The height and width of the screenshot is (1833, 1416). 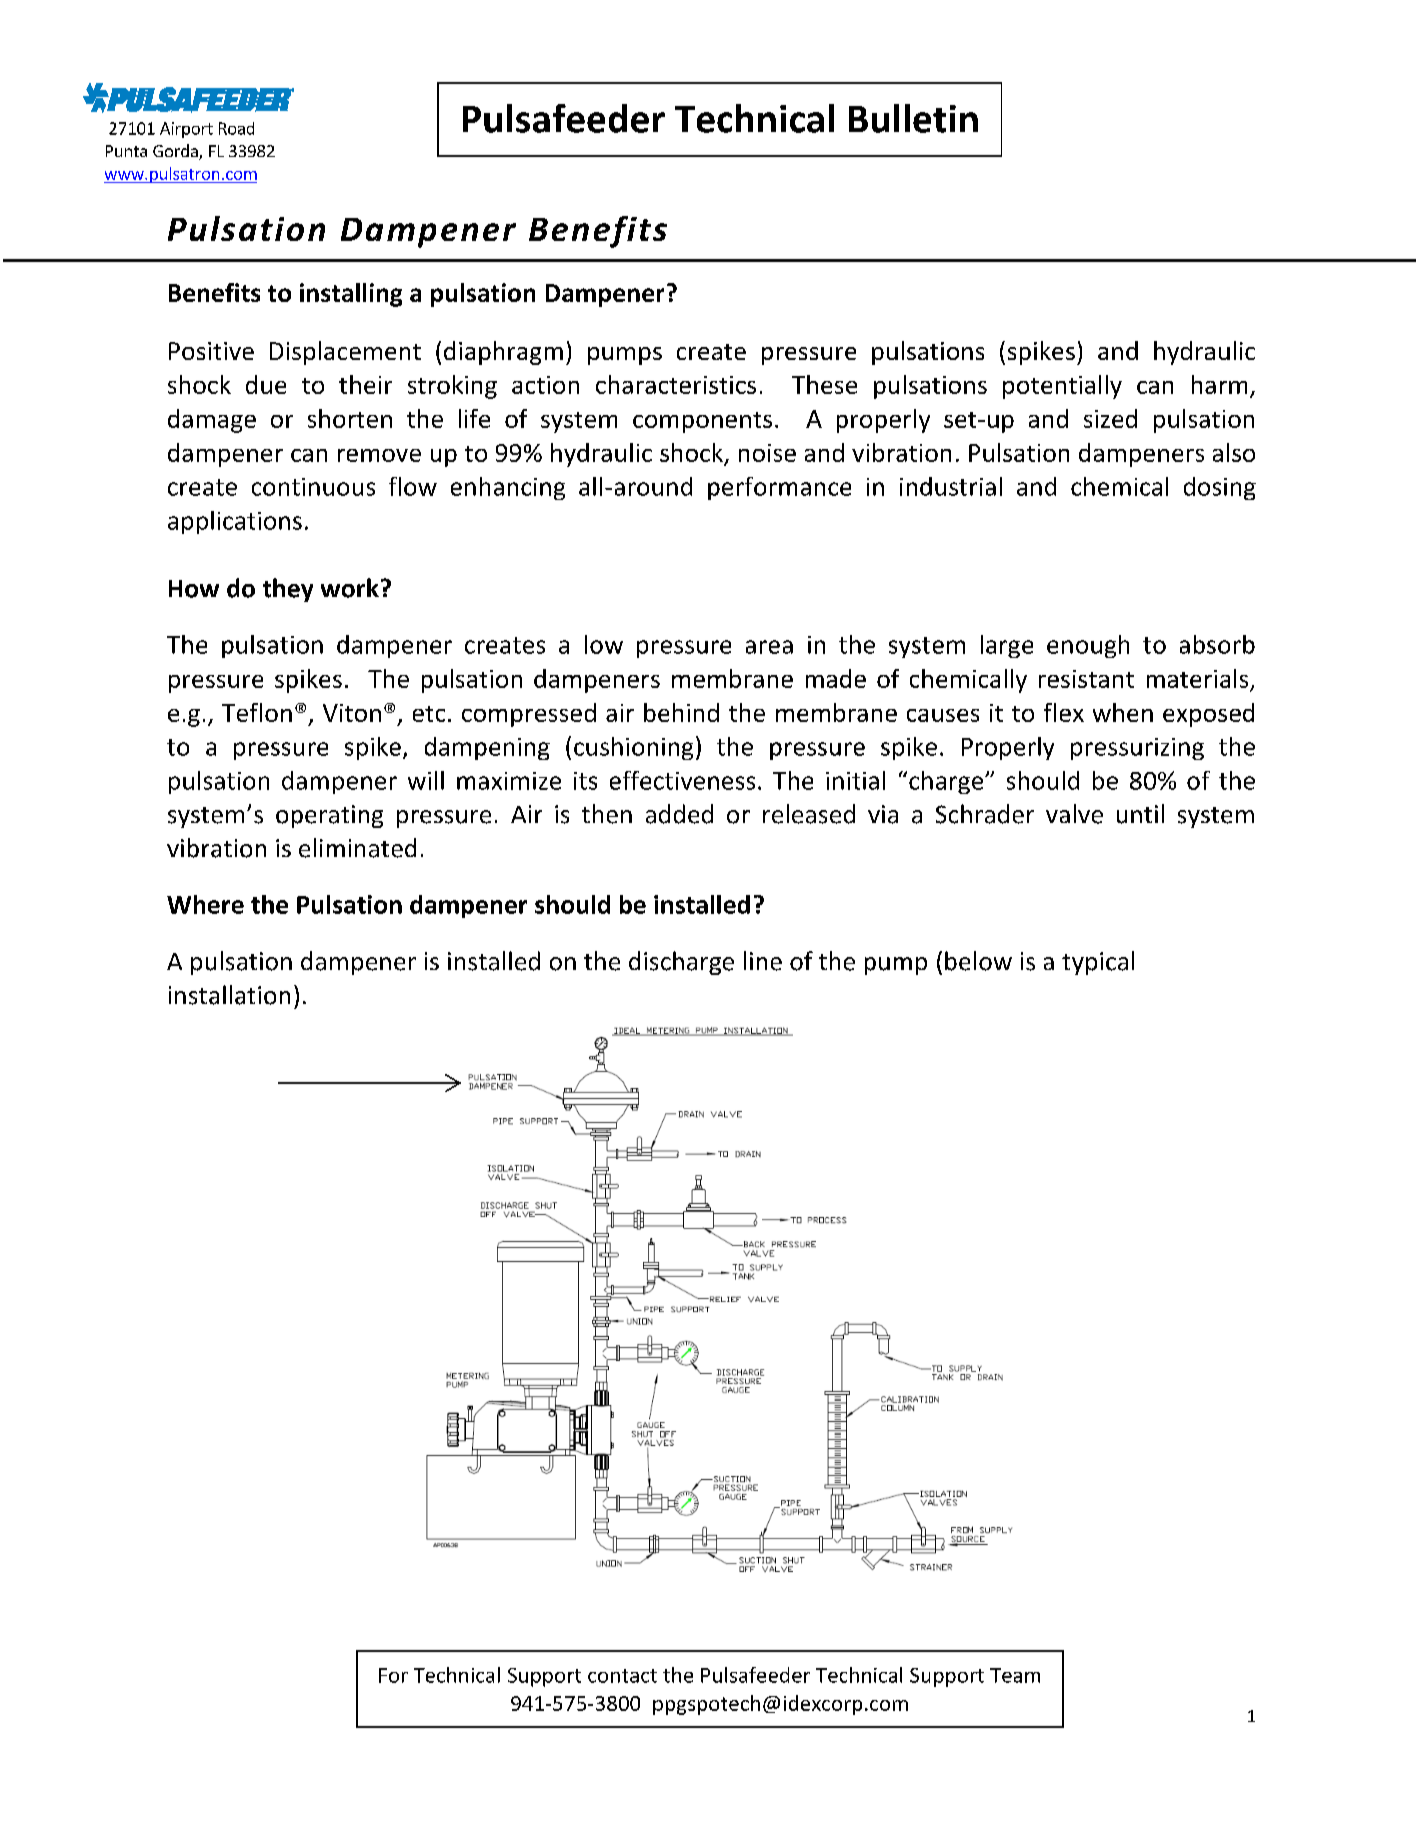 I want to click on Teflon, so click(x=257, y=712).
